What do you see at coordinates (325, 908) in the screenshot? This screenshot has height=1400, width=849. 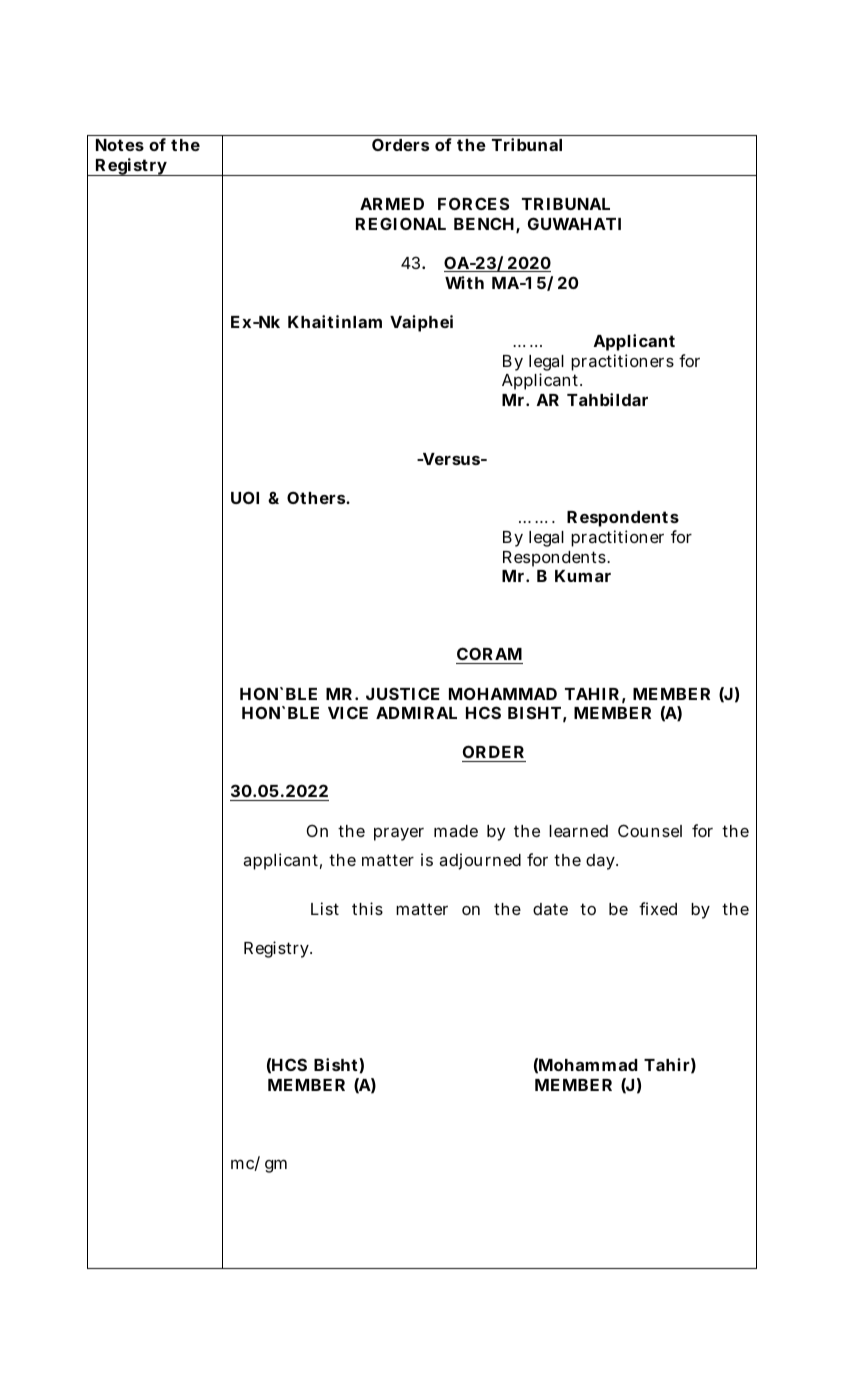 I see `List` at bounding box center [325, 908].
